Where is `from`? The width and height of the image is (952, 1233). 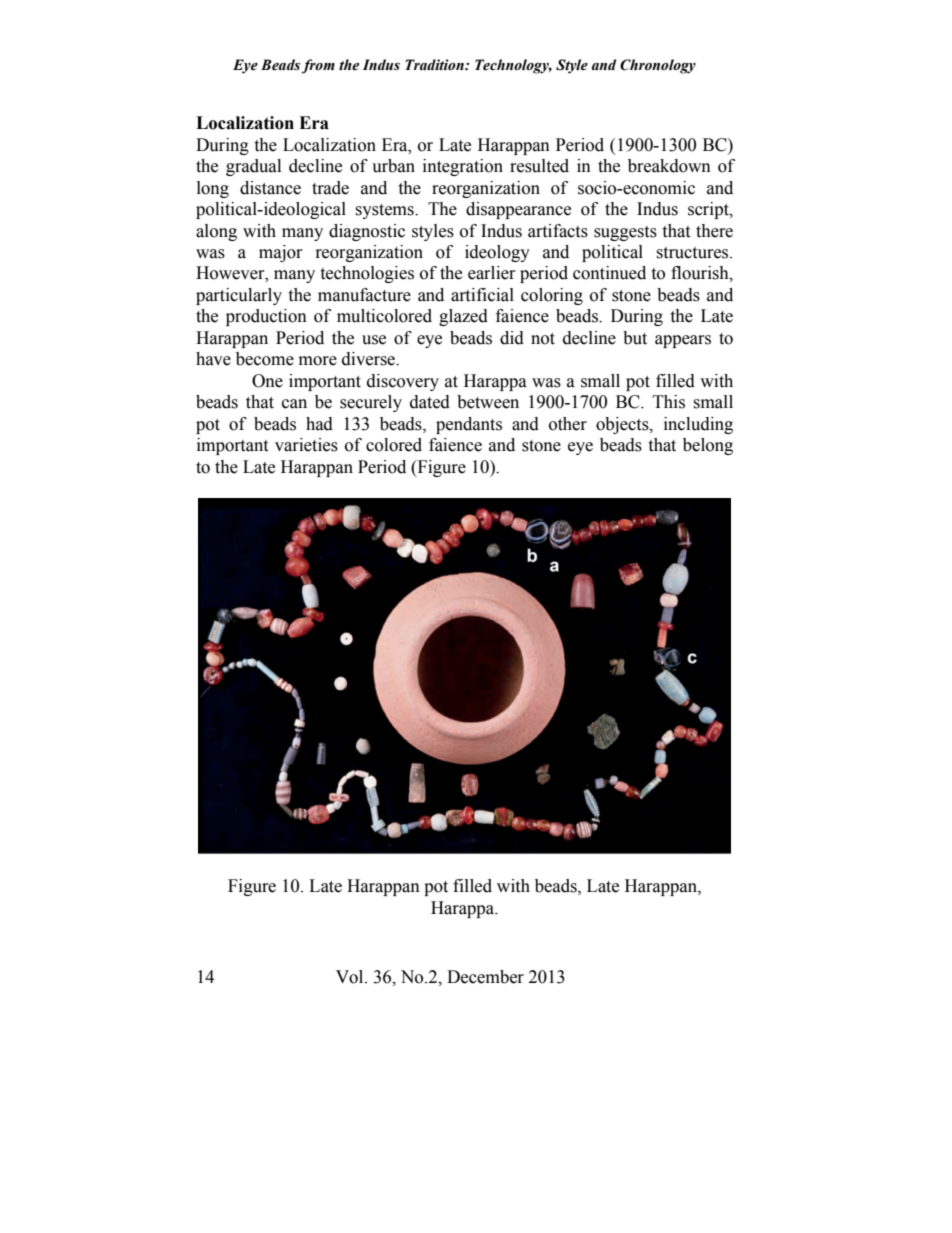 from is located at coordinates (318, 66).
